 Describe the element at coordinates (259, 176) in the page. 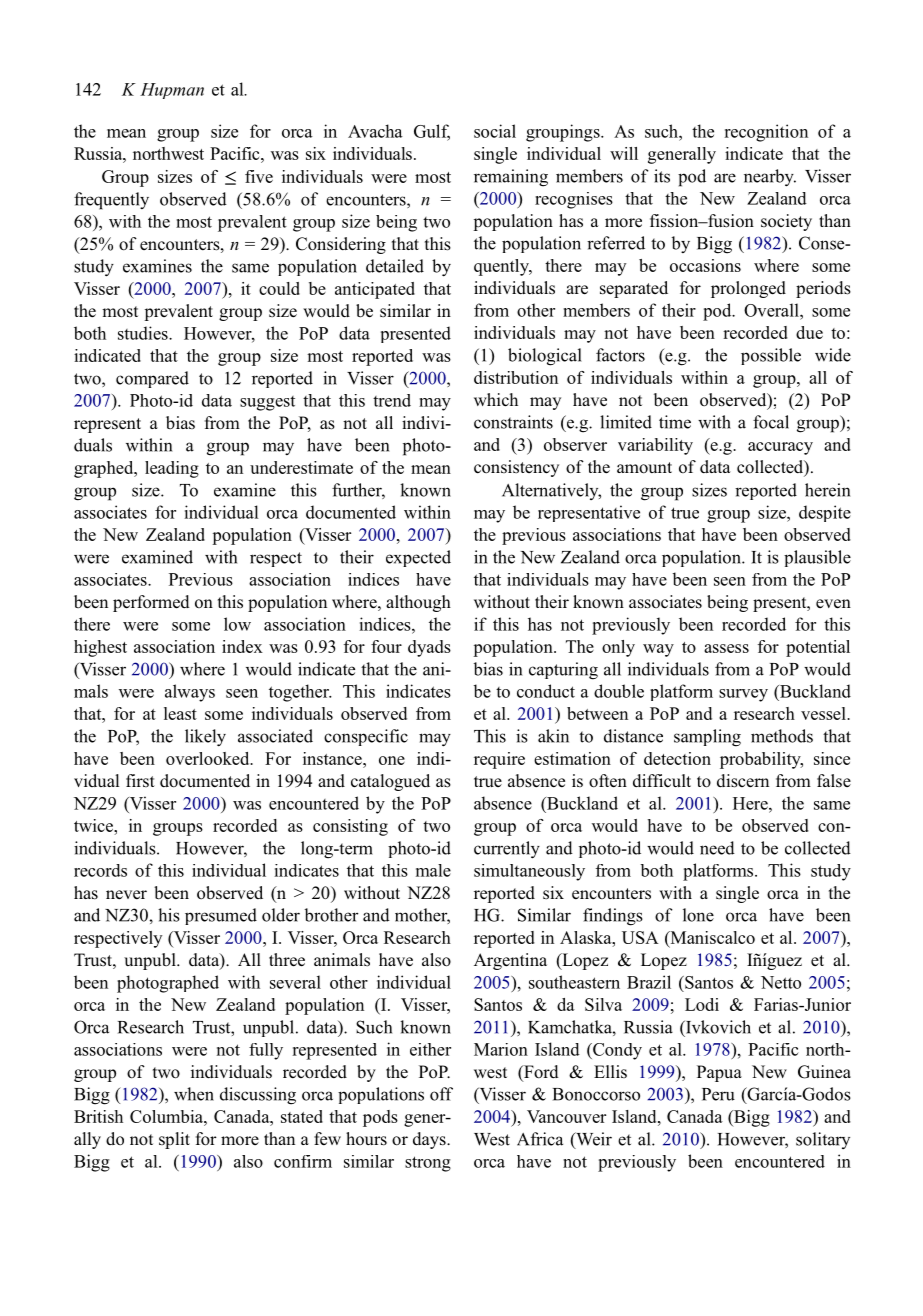

I see `five` at that location.
